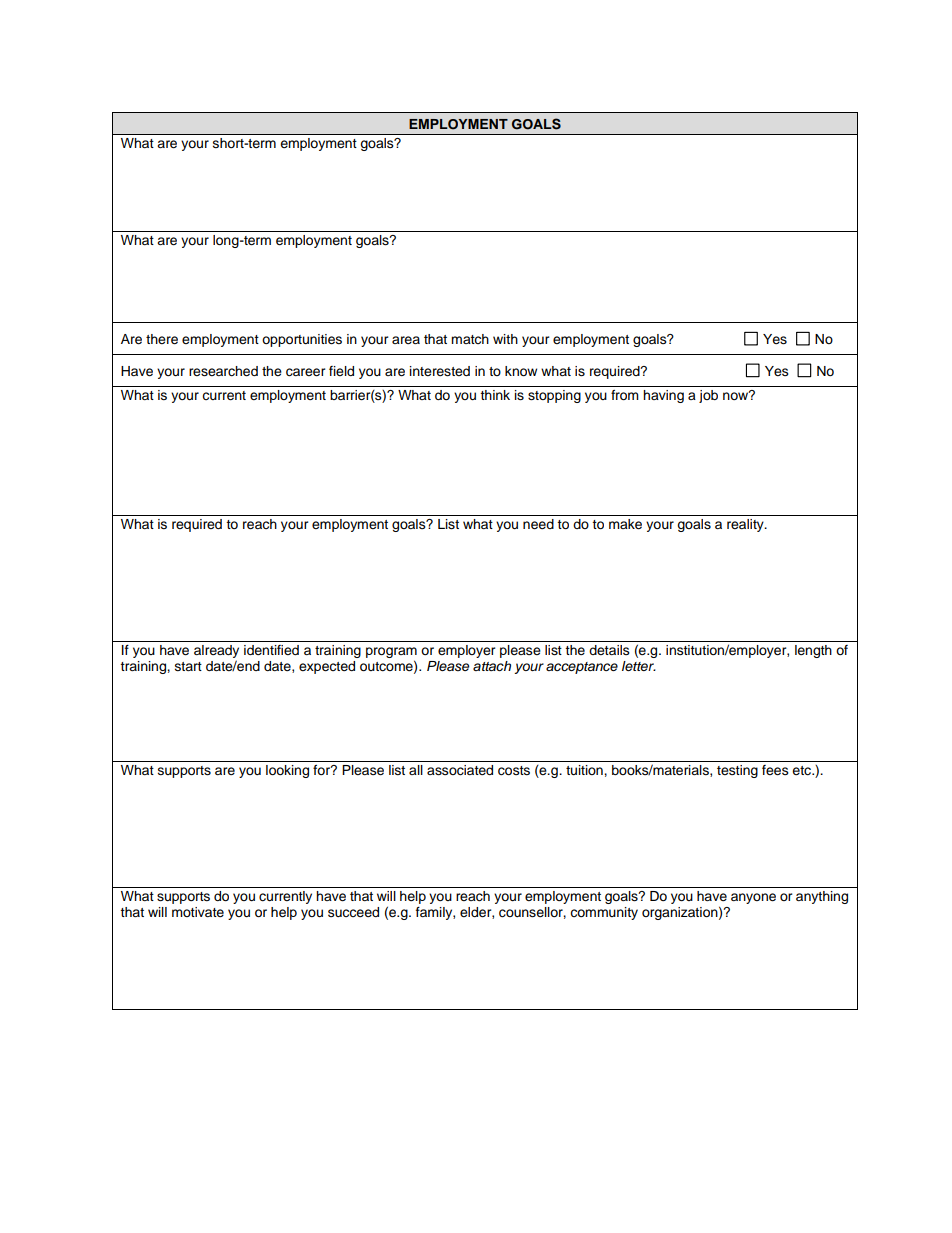  I want to click on anyone, so click(753, 898).
